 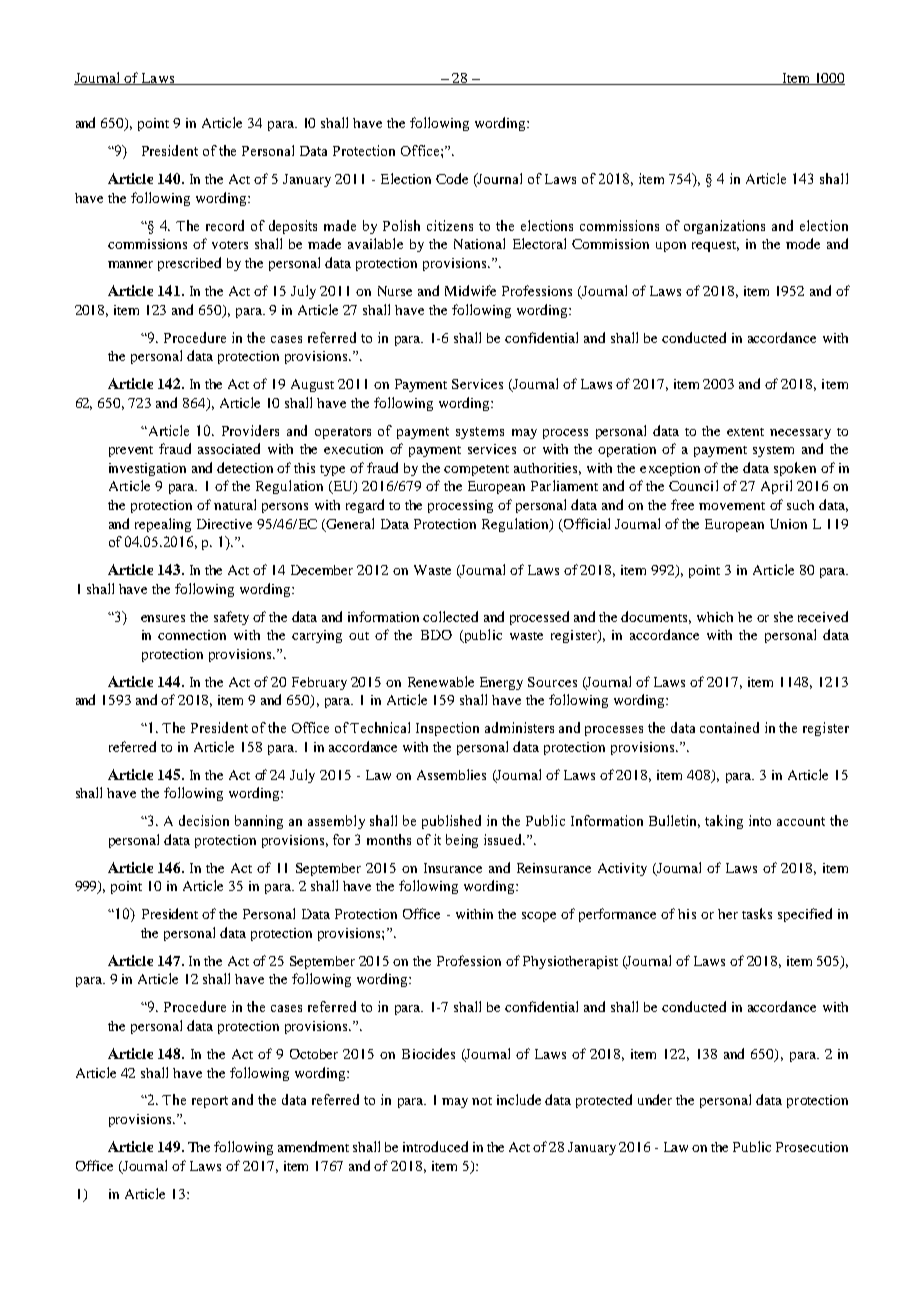 I want to click on competent, so click(x=476, y=470).
